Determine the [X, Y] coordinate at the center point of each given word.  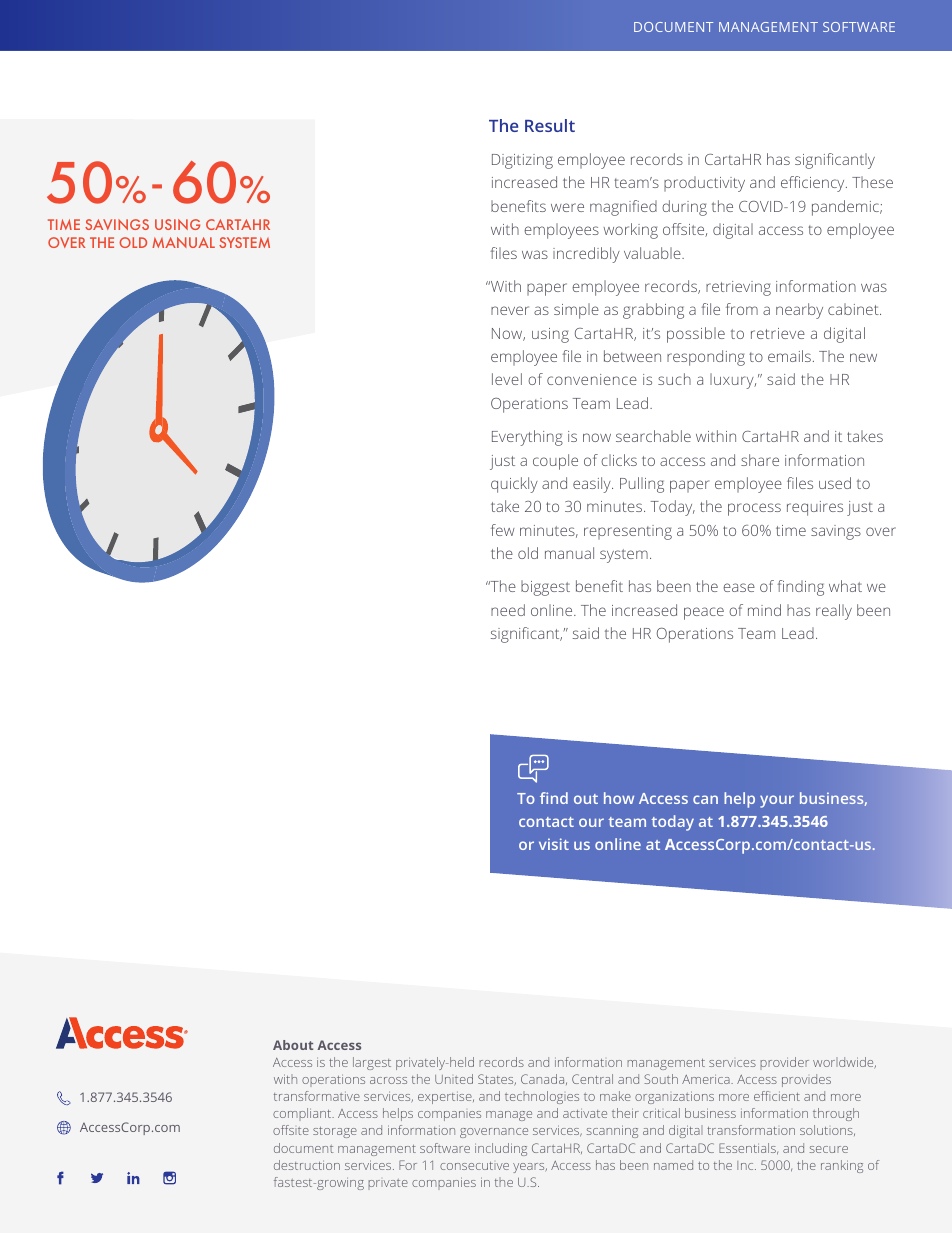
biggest [545, 588]
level [507, 379]
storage [335, 1132]
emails [789, 356]
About [293, 1045]
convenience [592, 379]
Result [550, 125]
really [834, 612]
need [508, 610]
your [777, 801]
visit [554, 844]
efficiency [814, 184]
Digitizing [522, 161]
